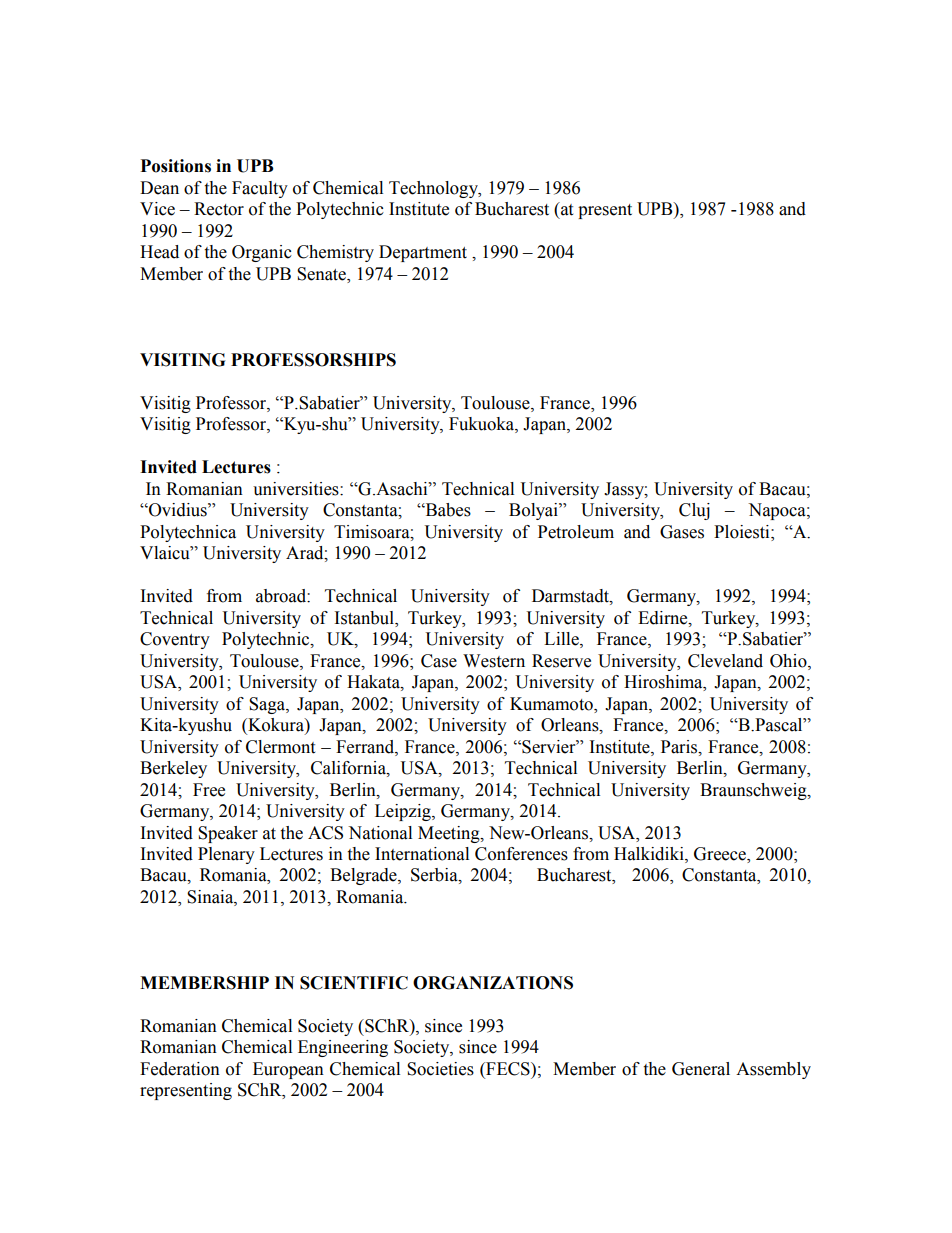  What do you see at coordinates (434, 189) in the screenshot?
I see `Technology` at bounding box center [434, 189].
